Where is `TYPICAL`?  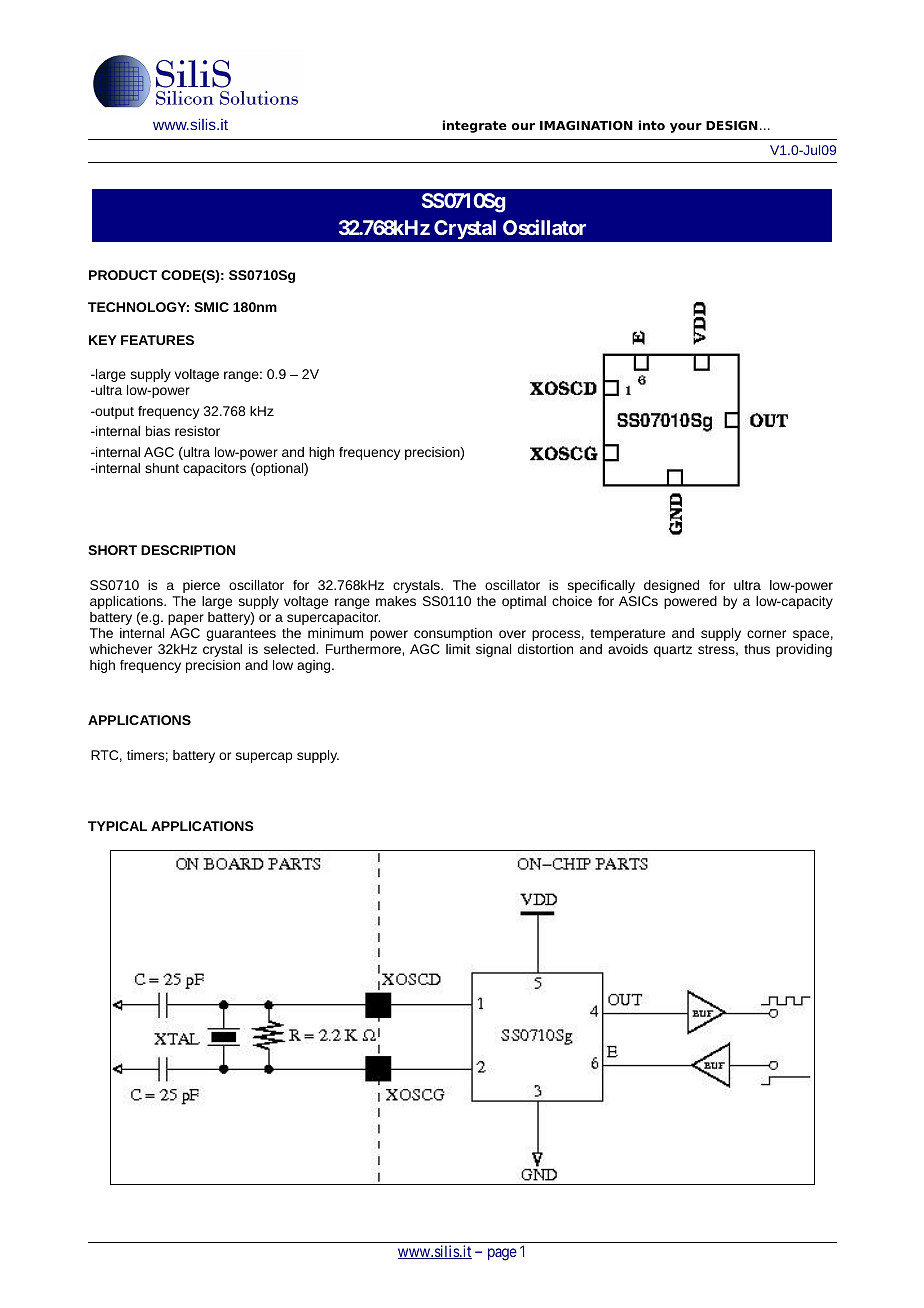
TYPICAL is located at coordinates (117, 826).
